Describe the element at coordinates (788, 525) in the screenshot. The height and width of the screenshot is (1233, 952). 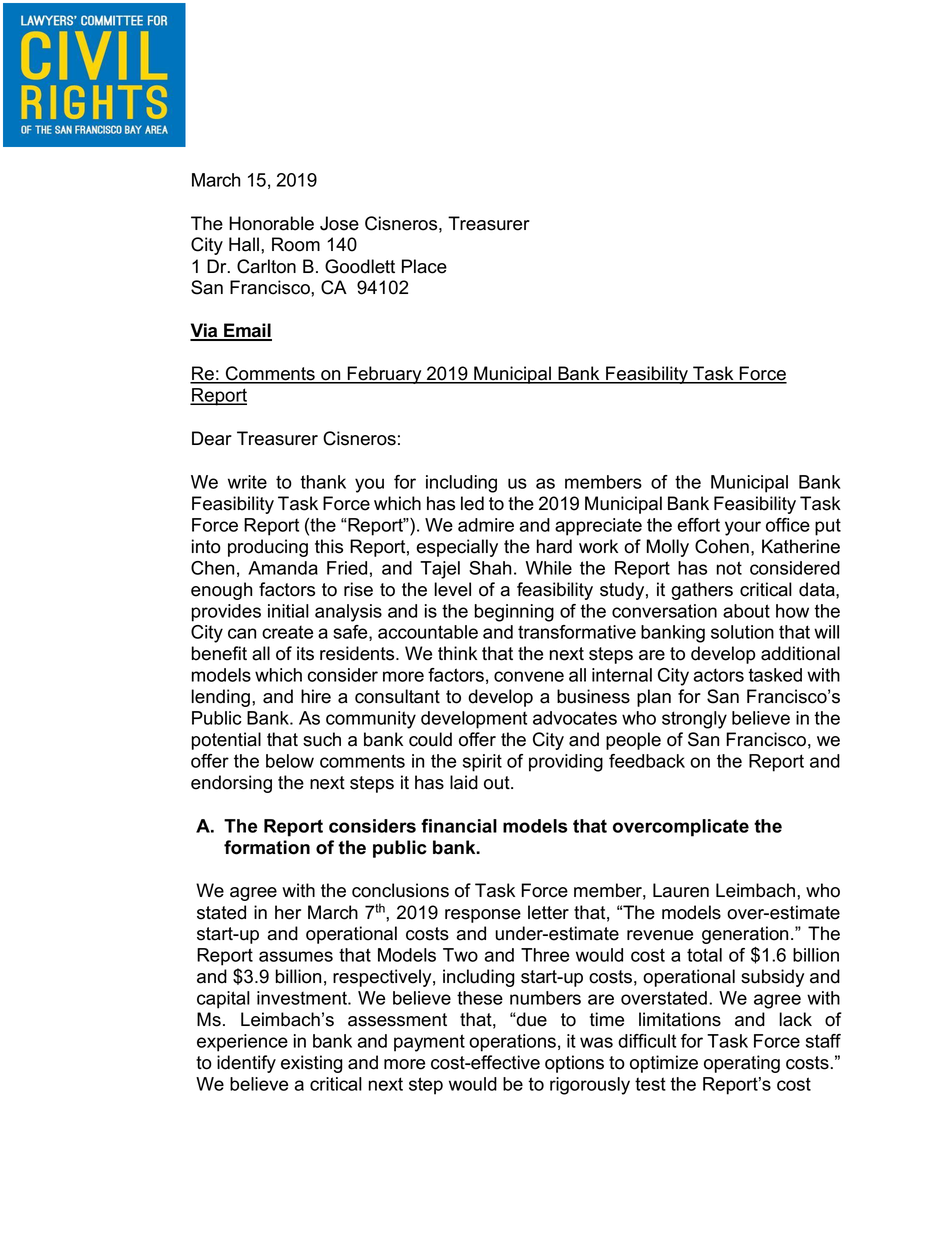
I see `office` at that location.
